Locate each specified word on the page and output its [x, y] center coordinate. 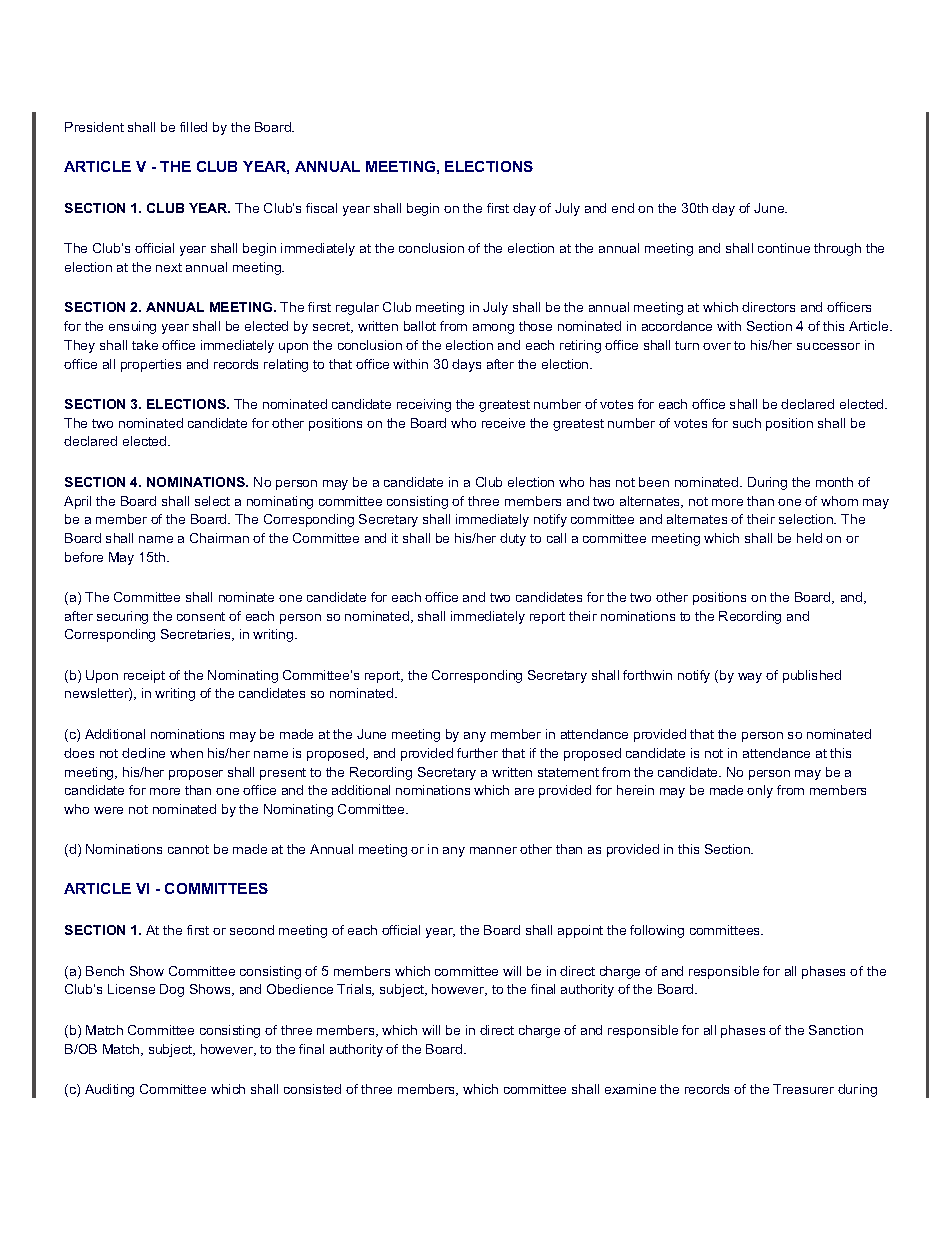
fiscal [321, 208]
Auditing [109, 1090]
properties [151, 365]
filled [193, 127]
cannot [188, 849]
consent [201, 616]
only [760, 791]
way [750, 678]
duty [513, 539]
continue [784, 248]
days [466, 365]
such [747, 423]
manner [493, 850]
